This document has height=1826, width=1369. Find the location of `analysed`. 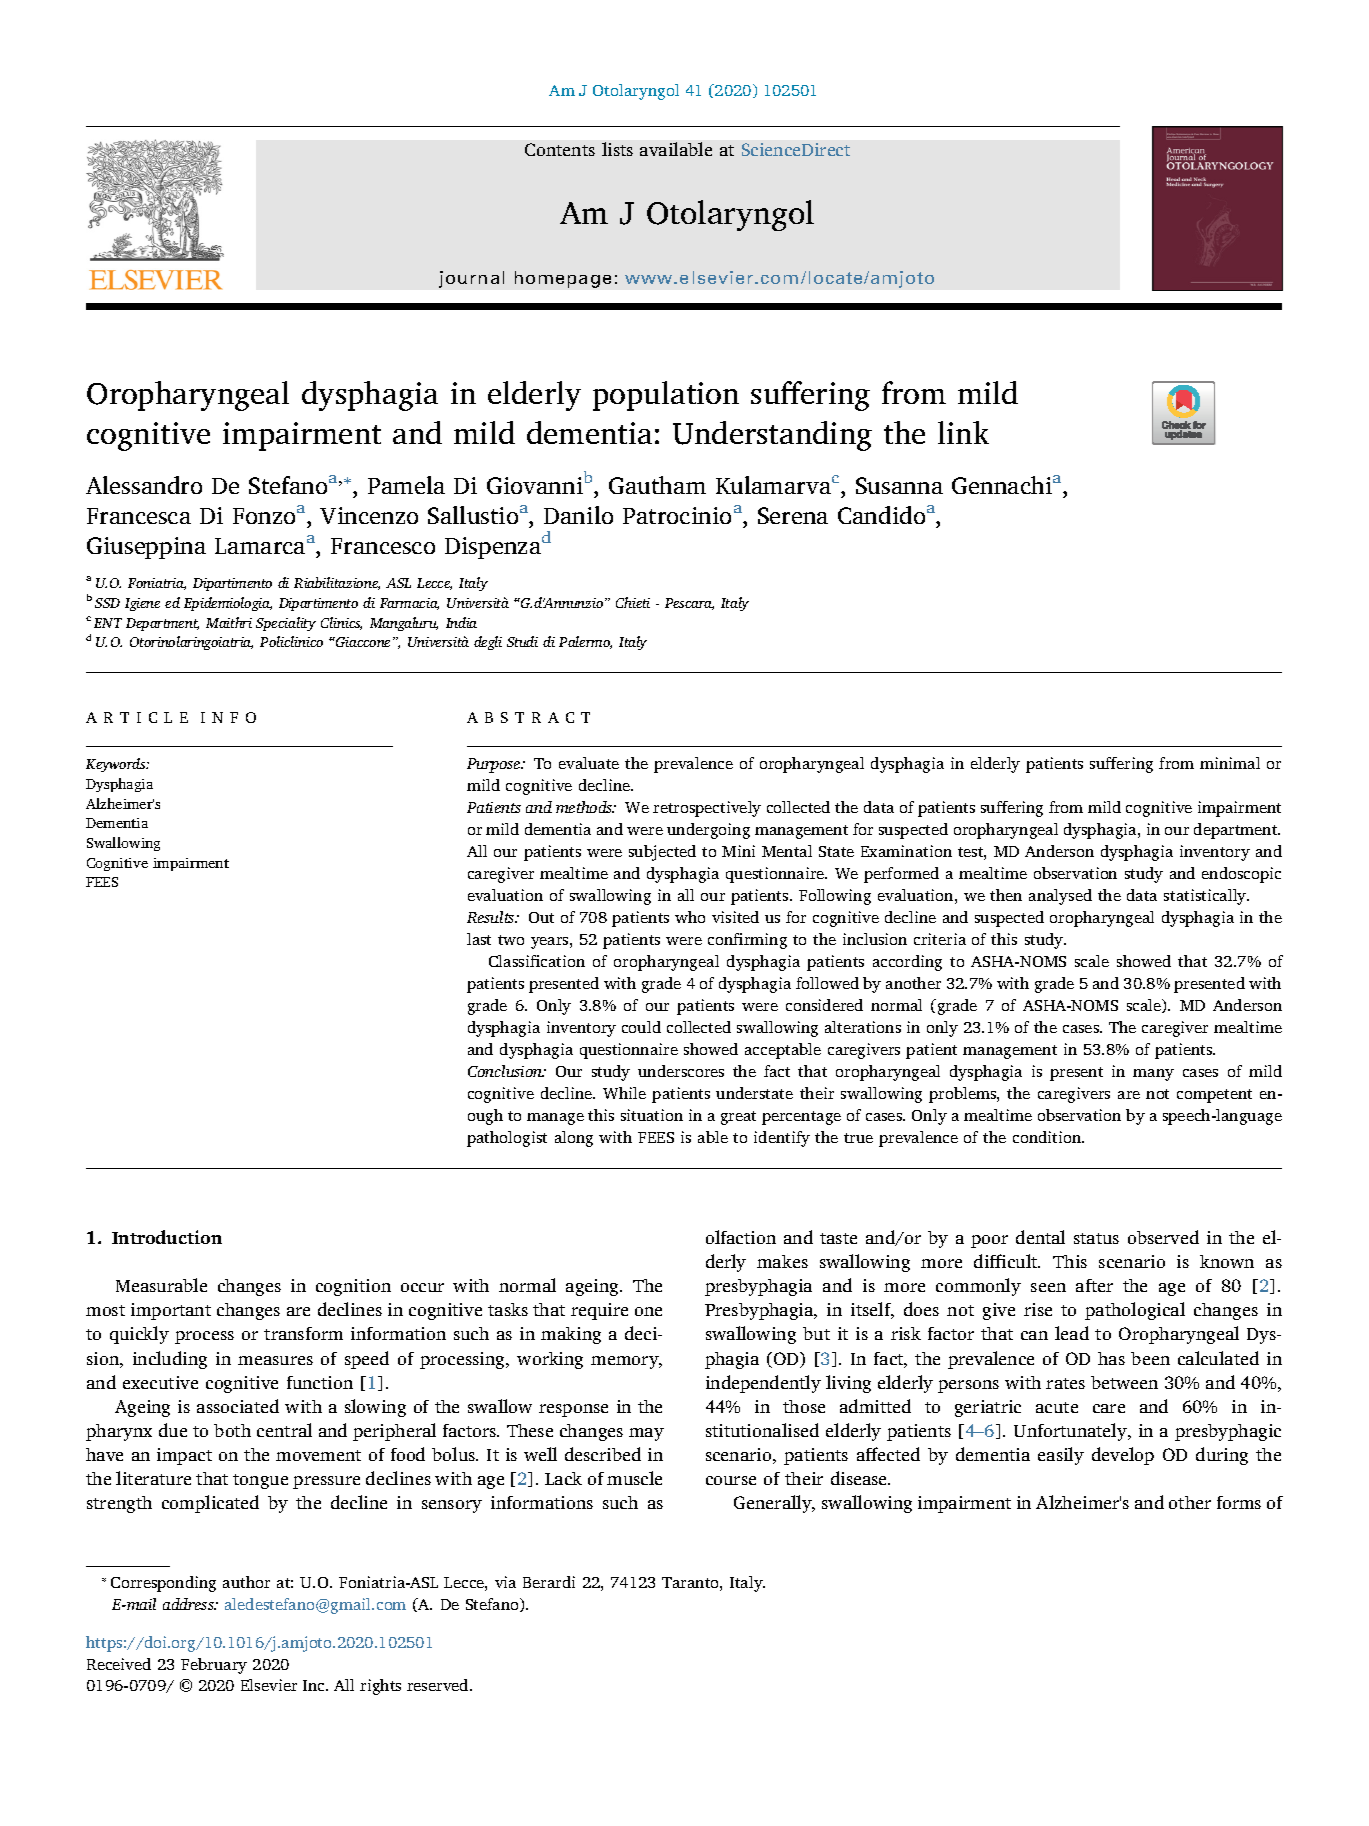

analysed is located at coordinates (1060, 897).
